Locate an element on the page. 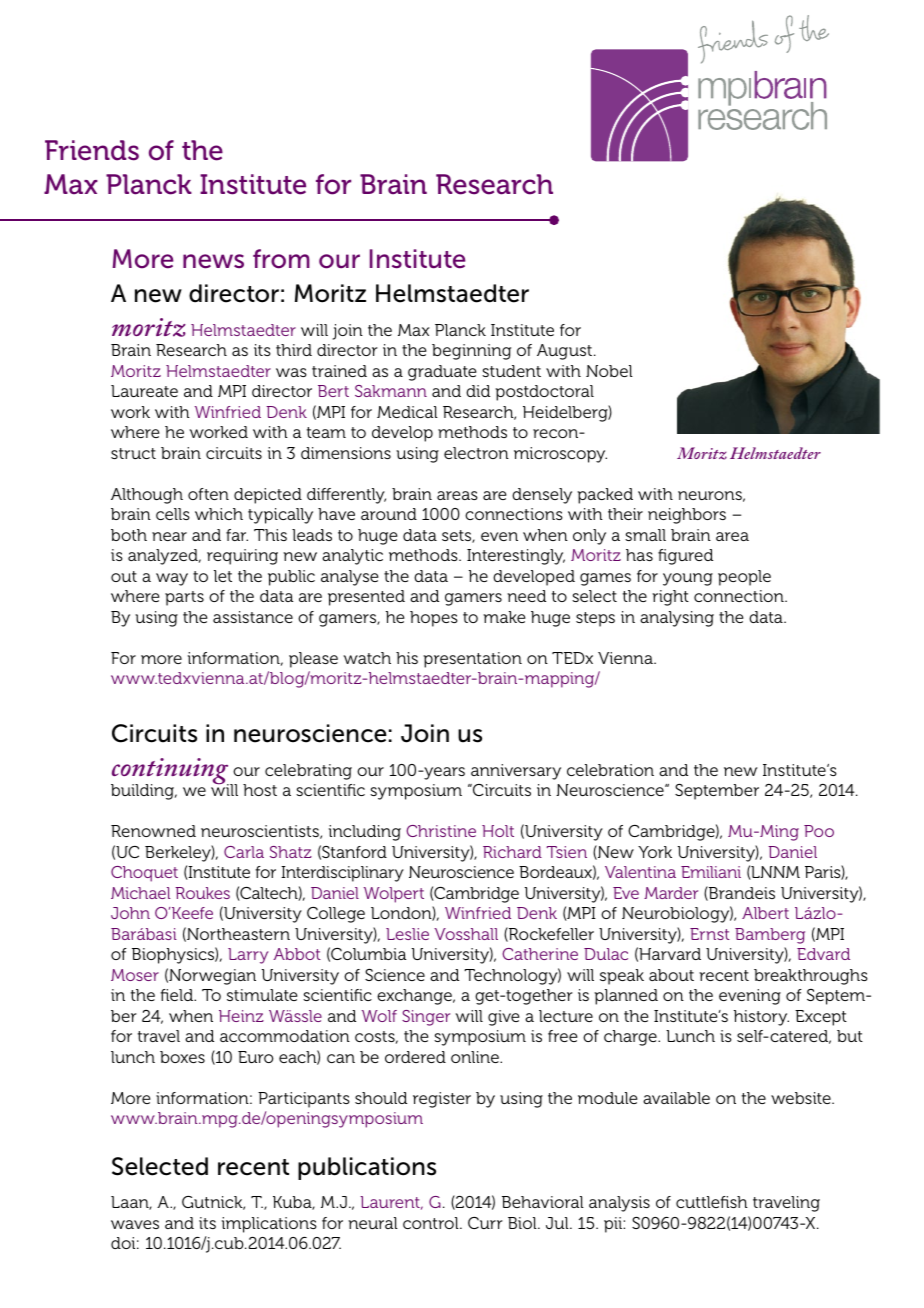 The width and height of the document is (924, 1308). continuing is located at coordinates (171, 772).
